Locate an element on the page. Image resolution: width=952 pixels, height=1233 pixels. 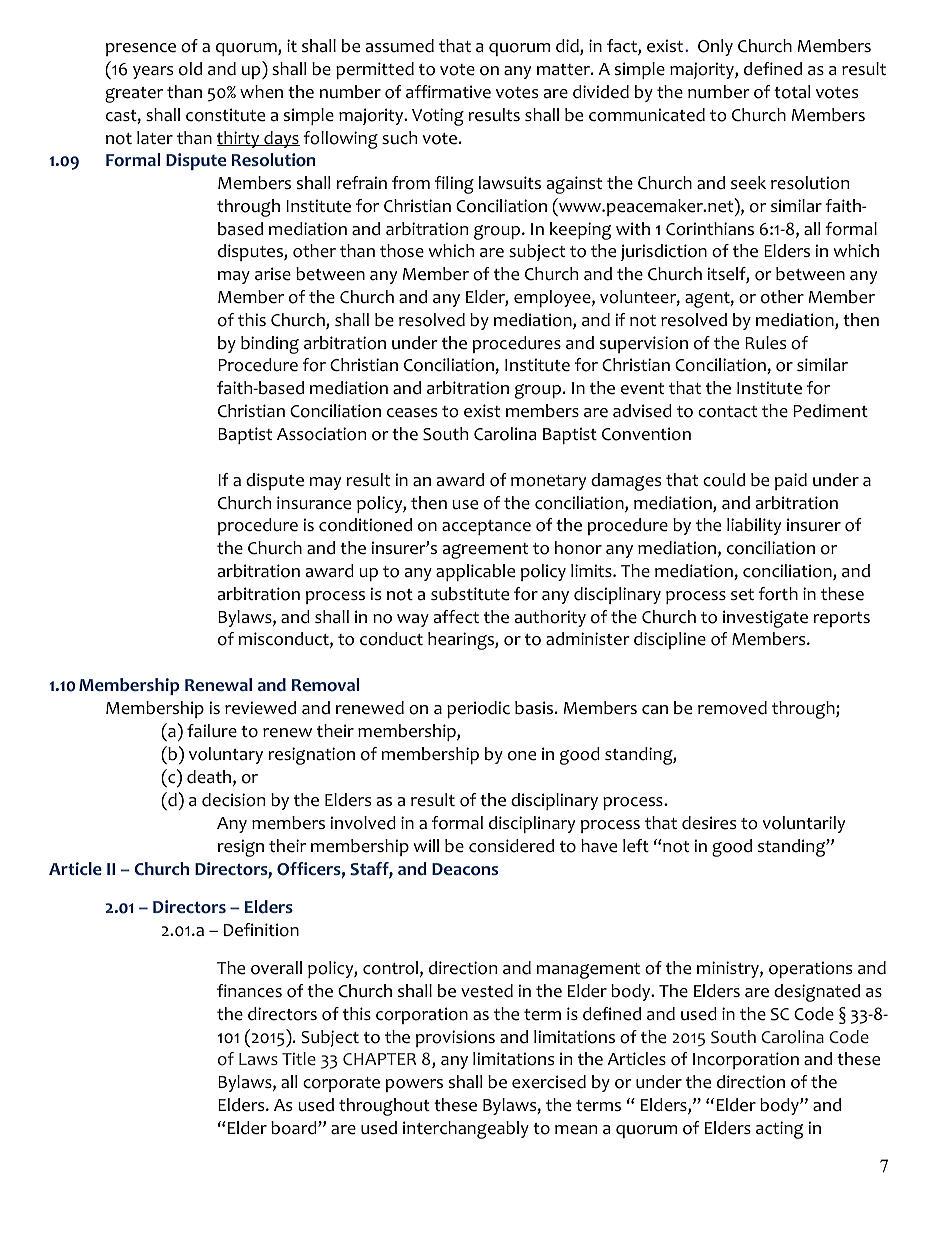
voluntary is located at coordinates (226, 755).
